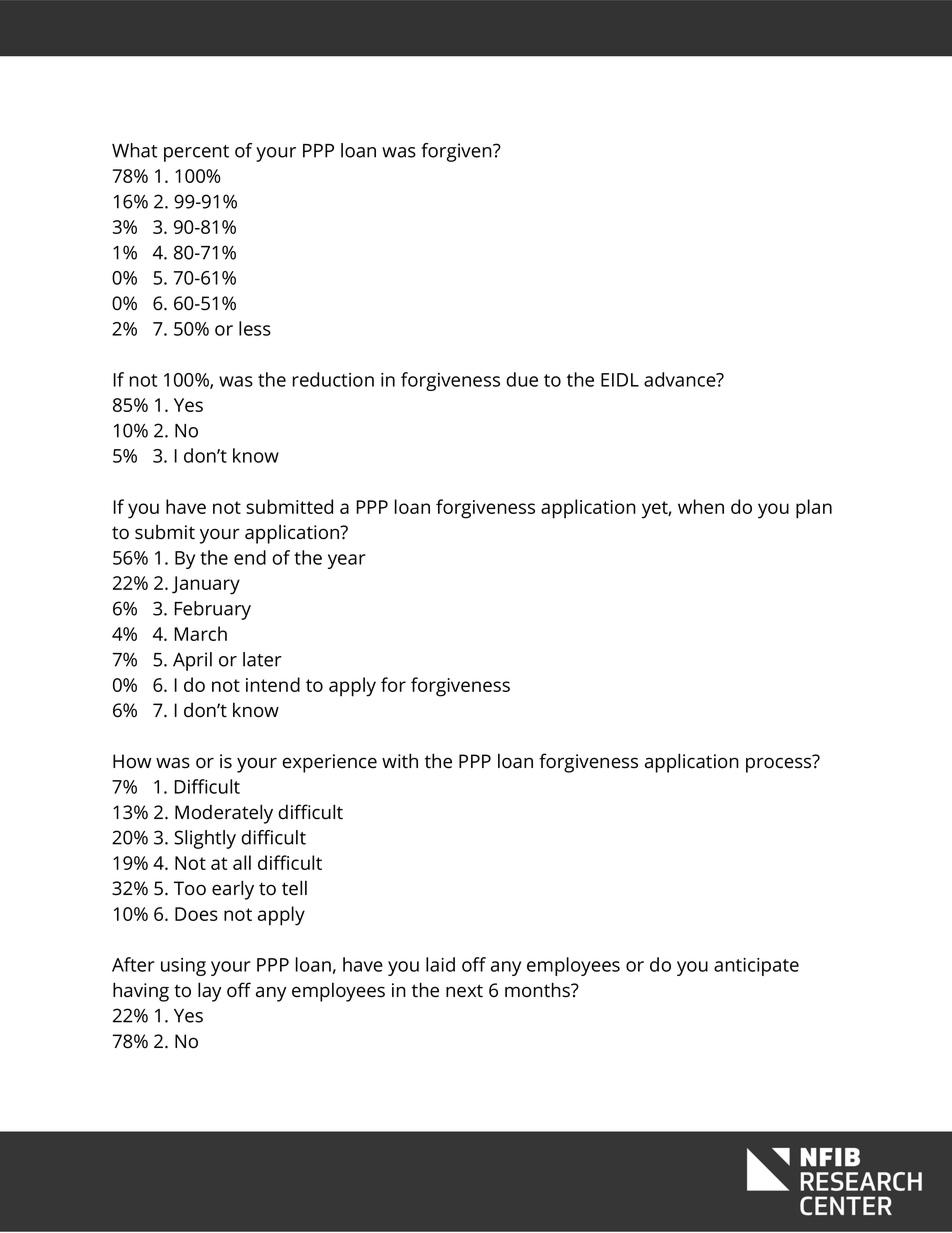  Describe the element at coordinates (400, 761) in the screenshot. I see `with` at that location.
